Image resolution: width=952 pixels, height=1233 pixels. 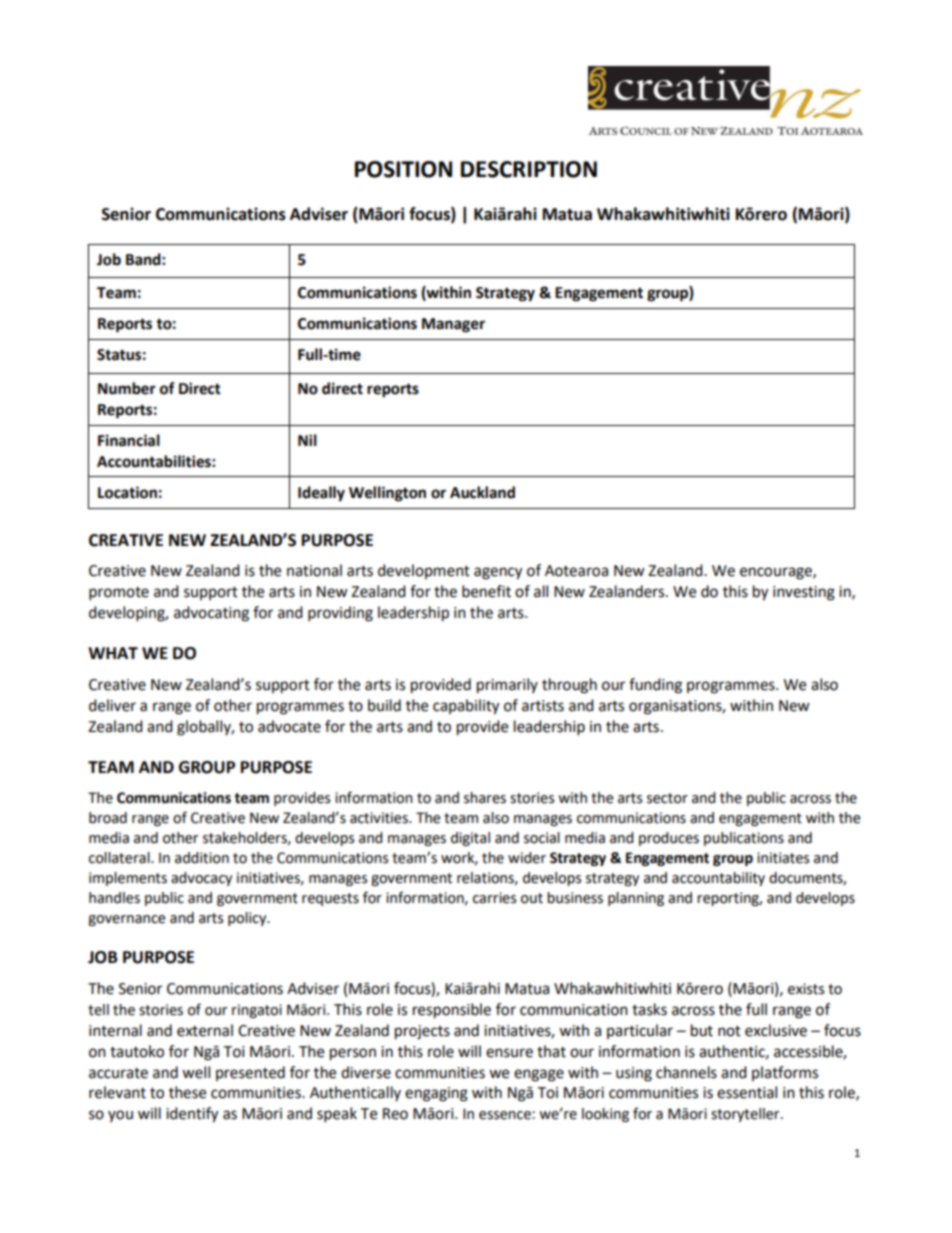 What do you see at coordinates (403, 169) in the screenshot?
I see `POSITION` at bounding box center [403, 169].
